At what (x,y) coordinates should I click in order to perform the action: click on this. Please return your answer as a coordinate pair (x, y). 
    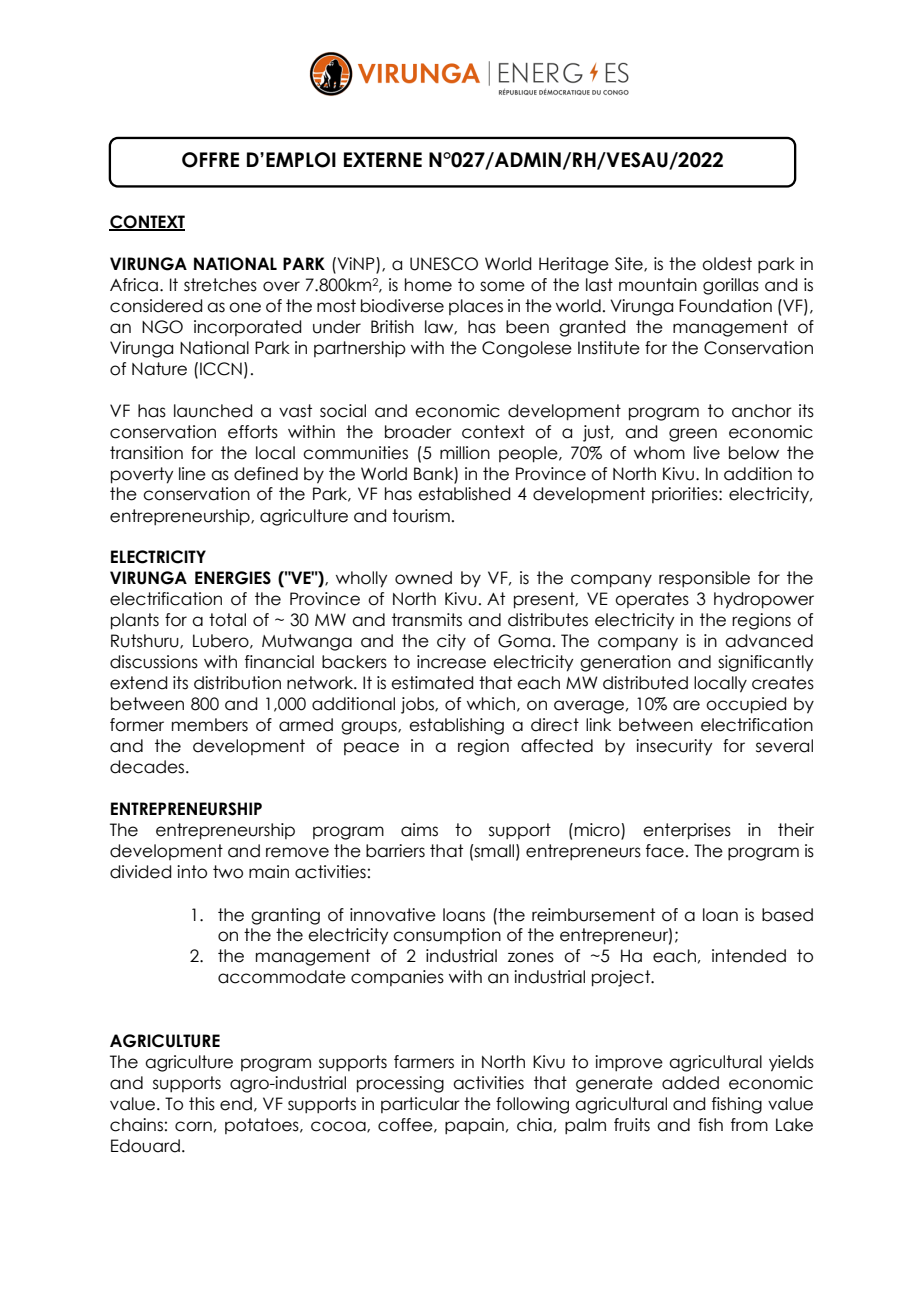
    Looking at the image, I should click on (202, 1104).
